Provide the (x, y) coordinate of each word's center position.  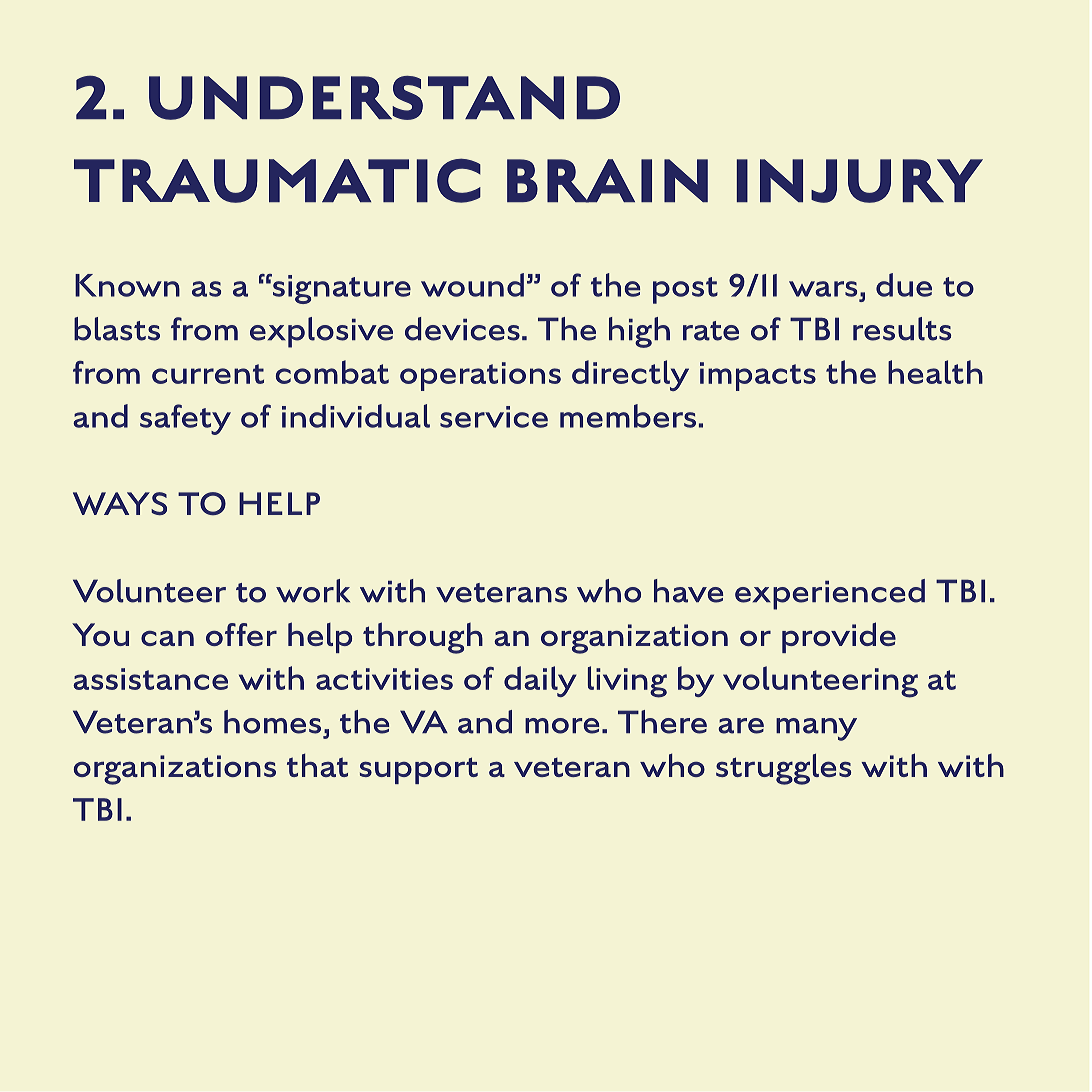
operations (480, 376)
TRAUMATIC (277, 180)
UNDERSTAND (384, 98)
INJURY (859, 181)
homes (272, 722)
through (423, 638)
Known (127, 285)
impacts (758, 376)
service (494, 417)
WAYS (120, 503)
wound (472, 285)
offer (241, 634)
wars (823, 289)
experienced (830, 594)
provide (839, 637)
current (208, 374)
